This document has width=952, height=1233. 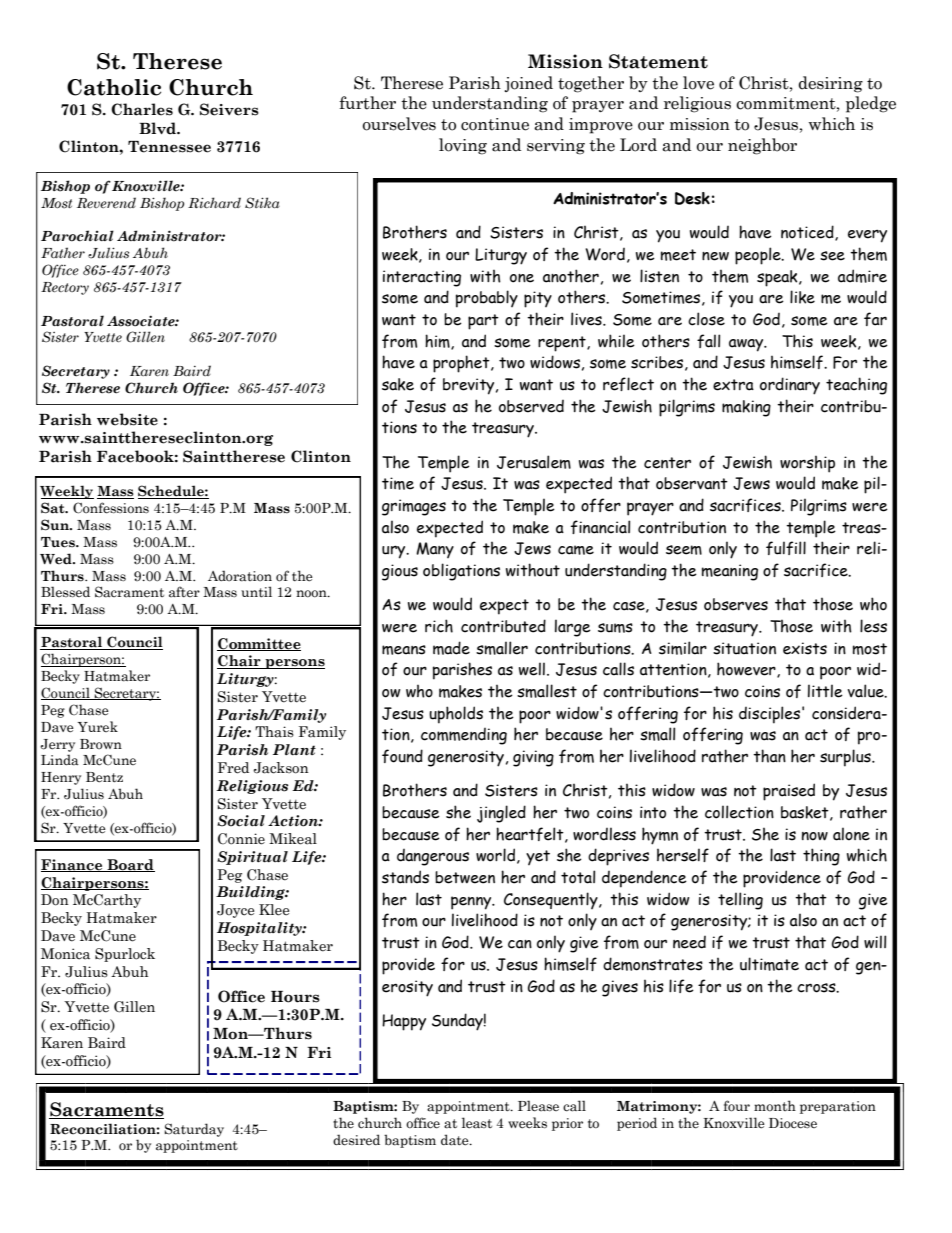 I want to click on after, so click(x=184, y=591).
